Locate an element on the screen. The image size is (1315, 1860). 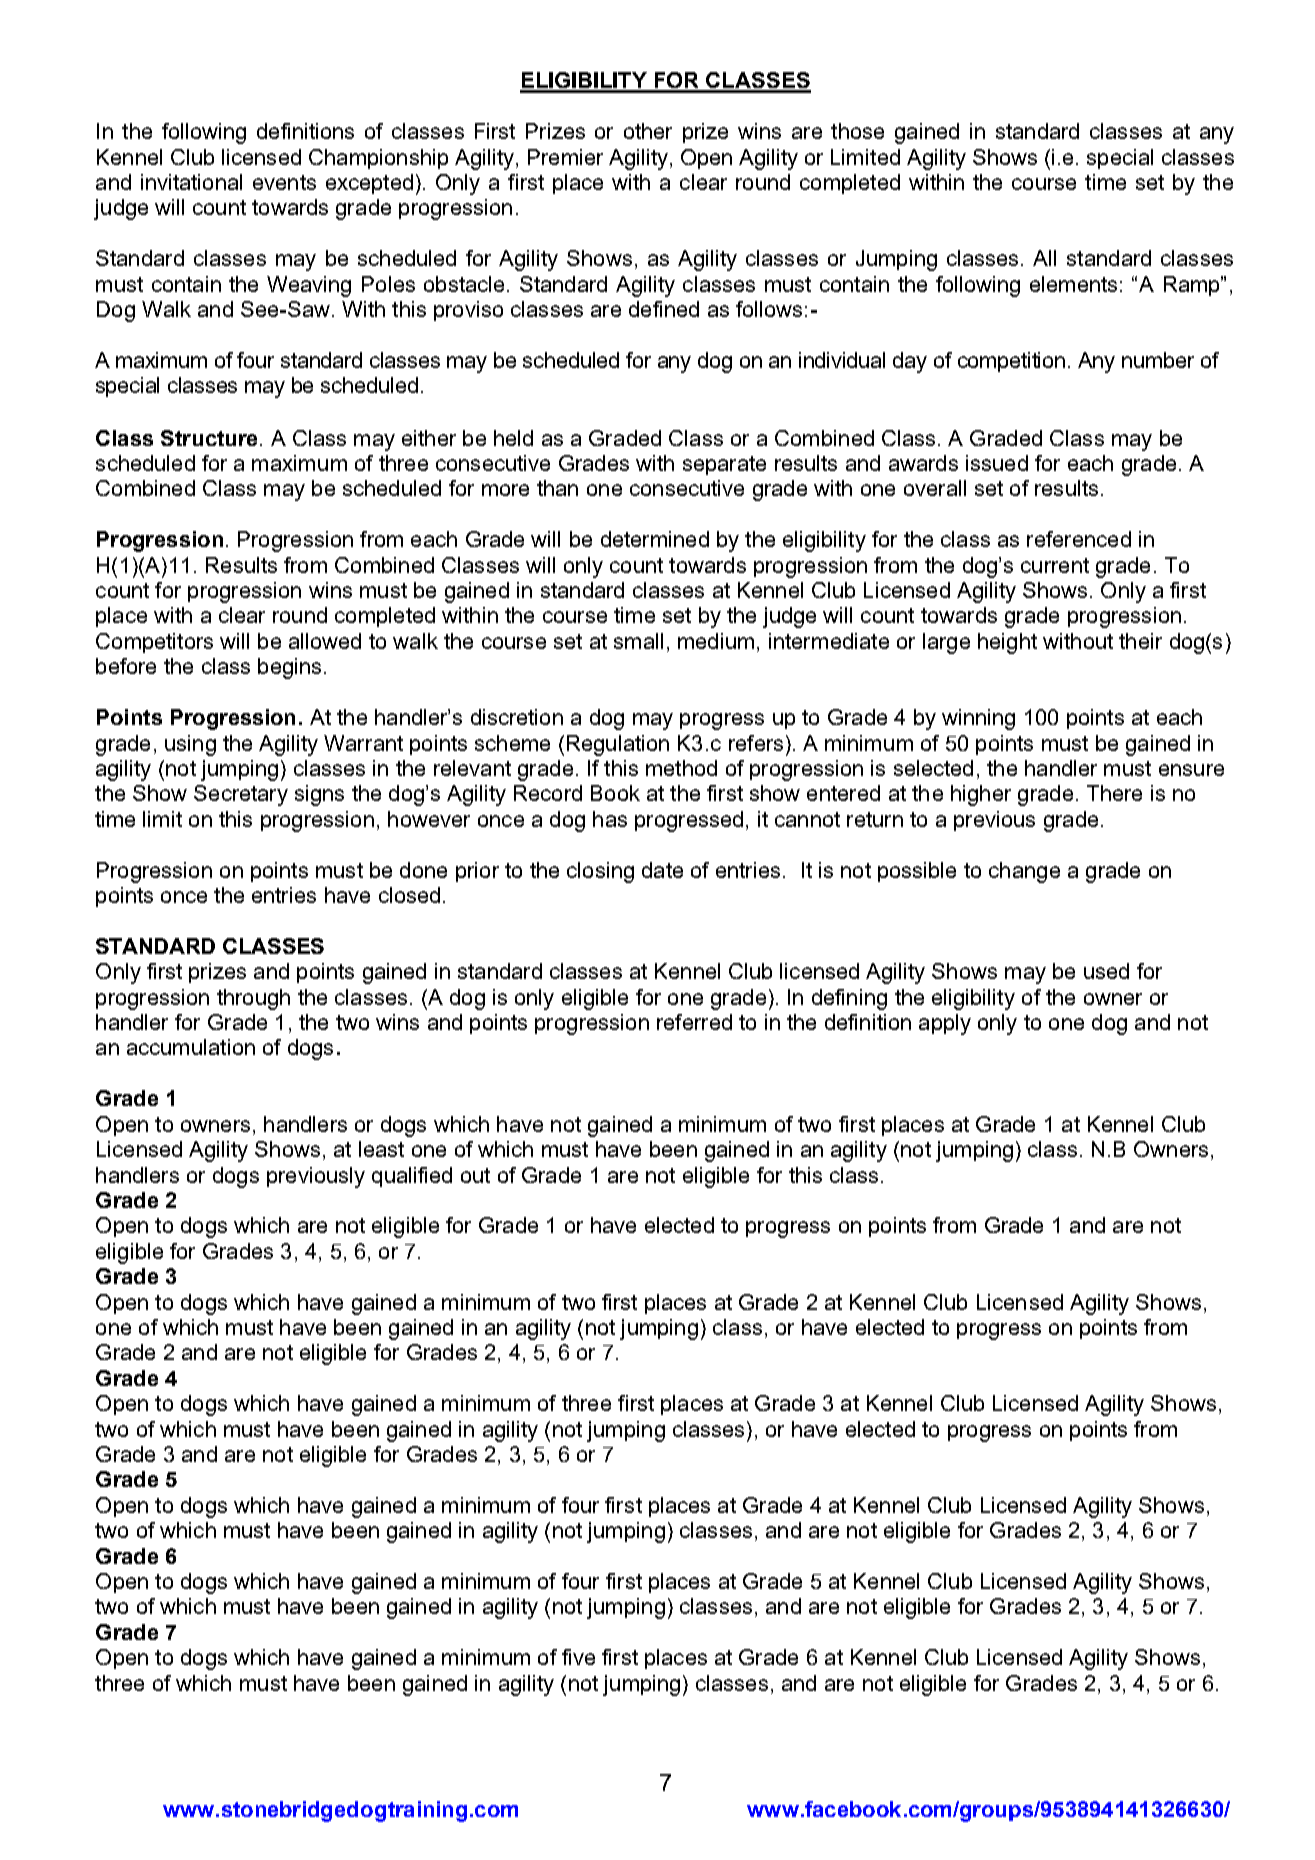
change is located at coordinates (1024, 872).
